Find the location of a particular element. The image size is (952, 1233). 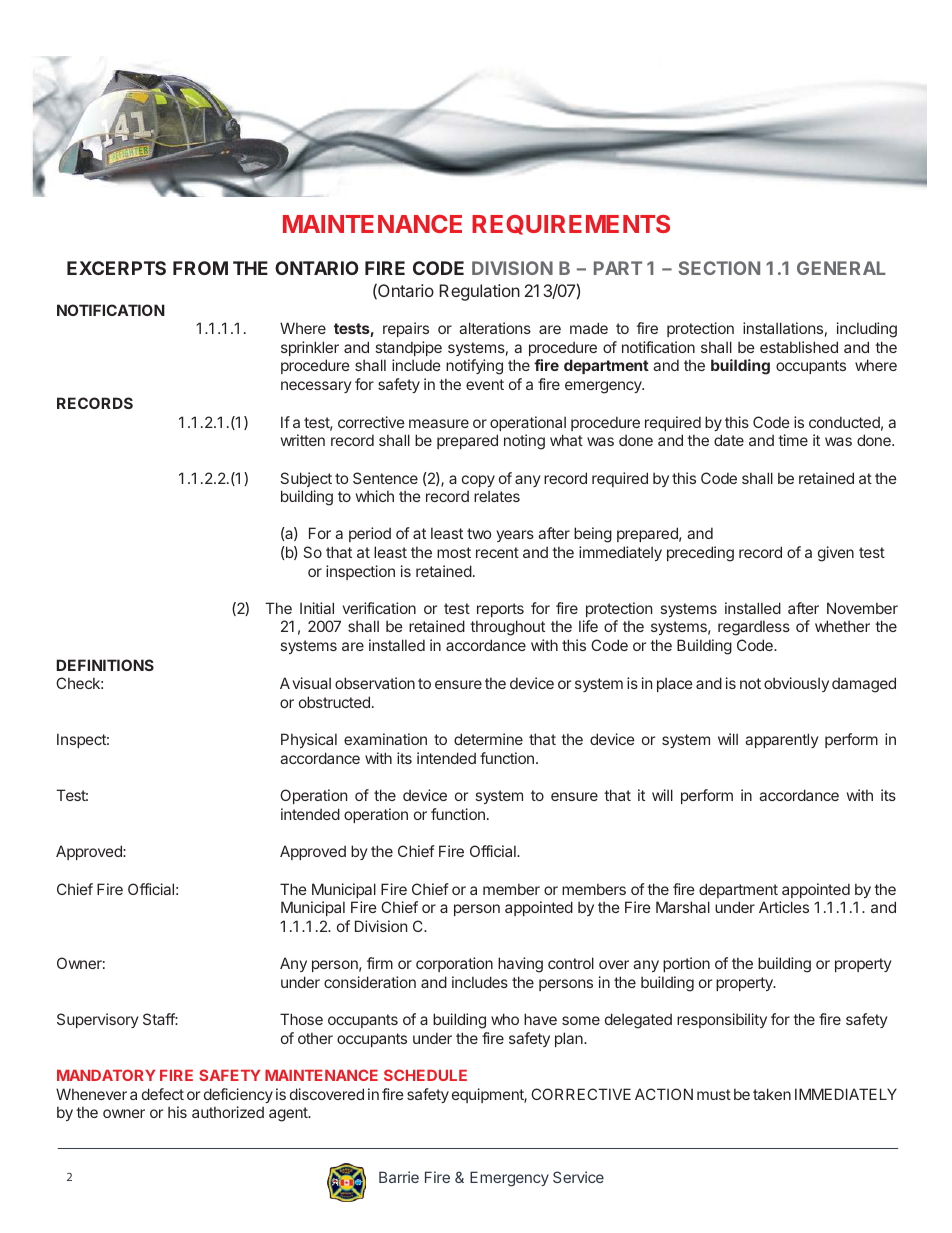

FROM is located at coordinates (200, 268).
